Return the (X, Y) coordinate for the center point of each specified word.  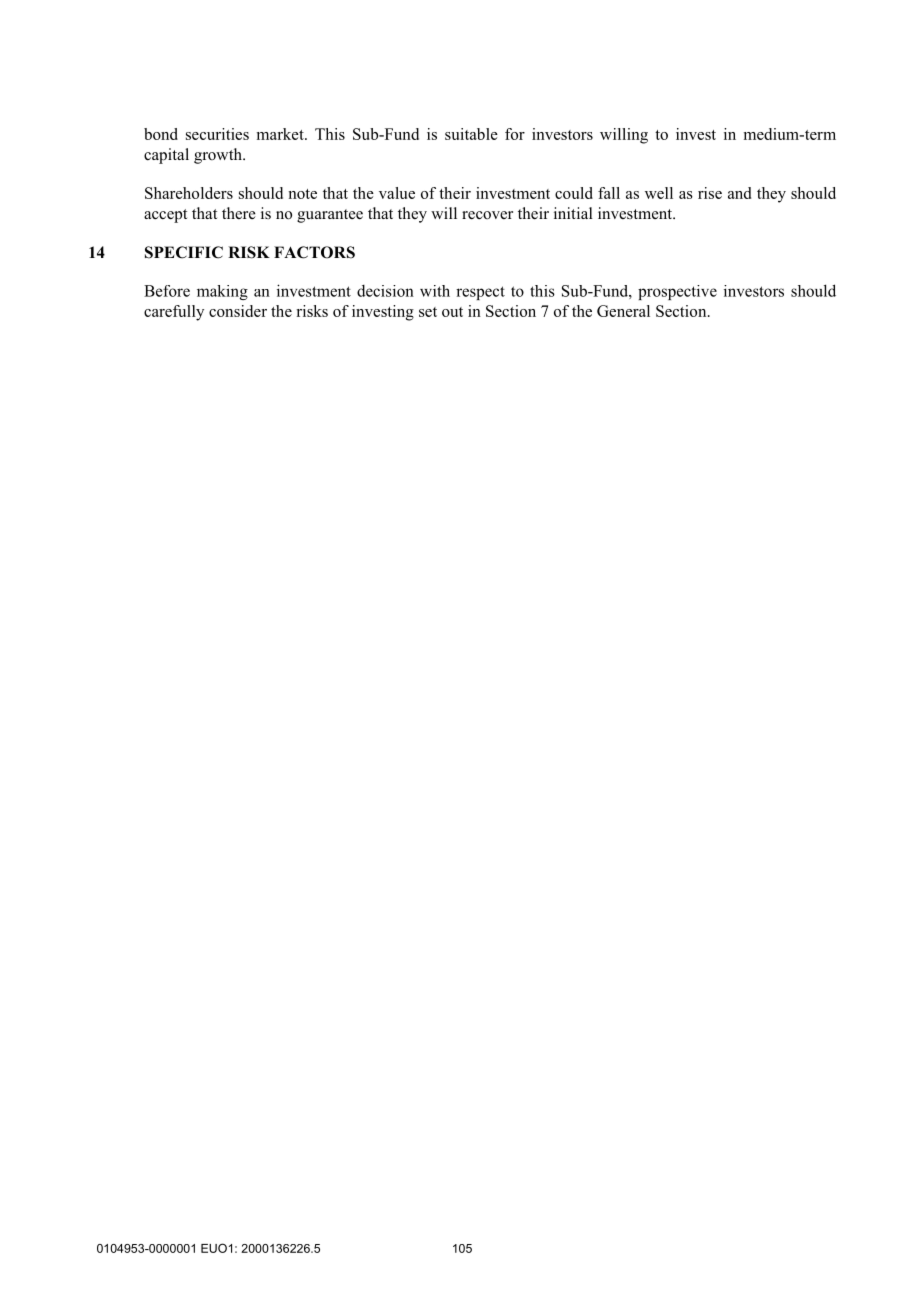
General (623, 311)
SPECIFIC (184, 252)
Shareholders (189, 193)
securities (217, 134)
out (452, 312)
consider (238, 311)
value (397, 193)
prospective (677, 292)
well (659, 193)
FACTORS (314, 252)
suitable (471, 134)
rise (710, 193)
